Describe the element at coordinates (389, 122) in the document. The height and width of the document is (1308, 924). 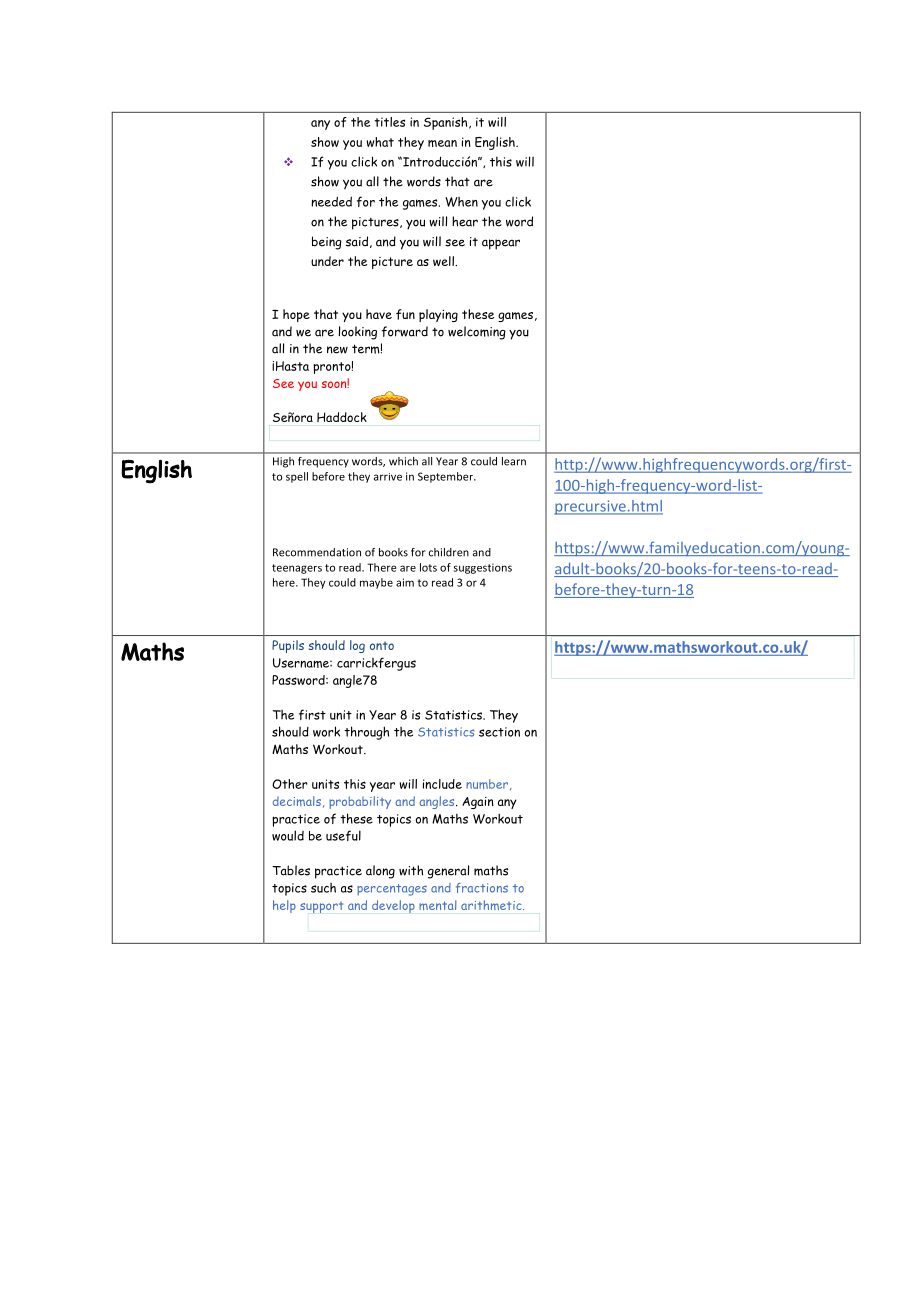
I see `titles` at that location.
